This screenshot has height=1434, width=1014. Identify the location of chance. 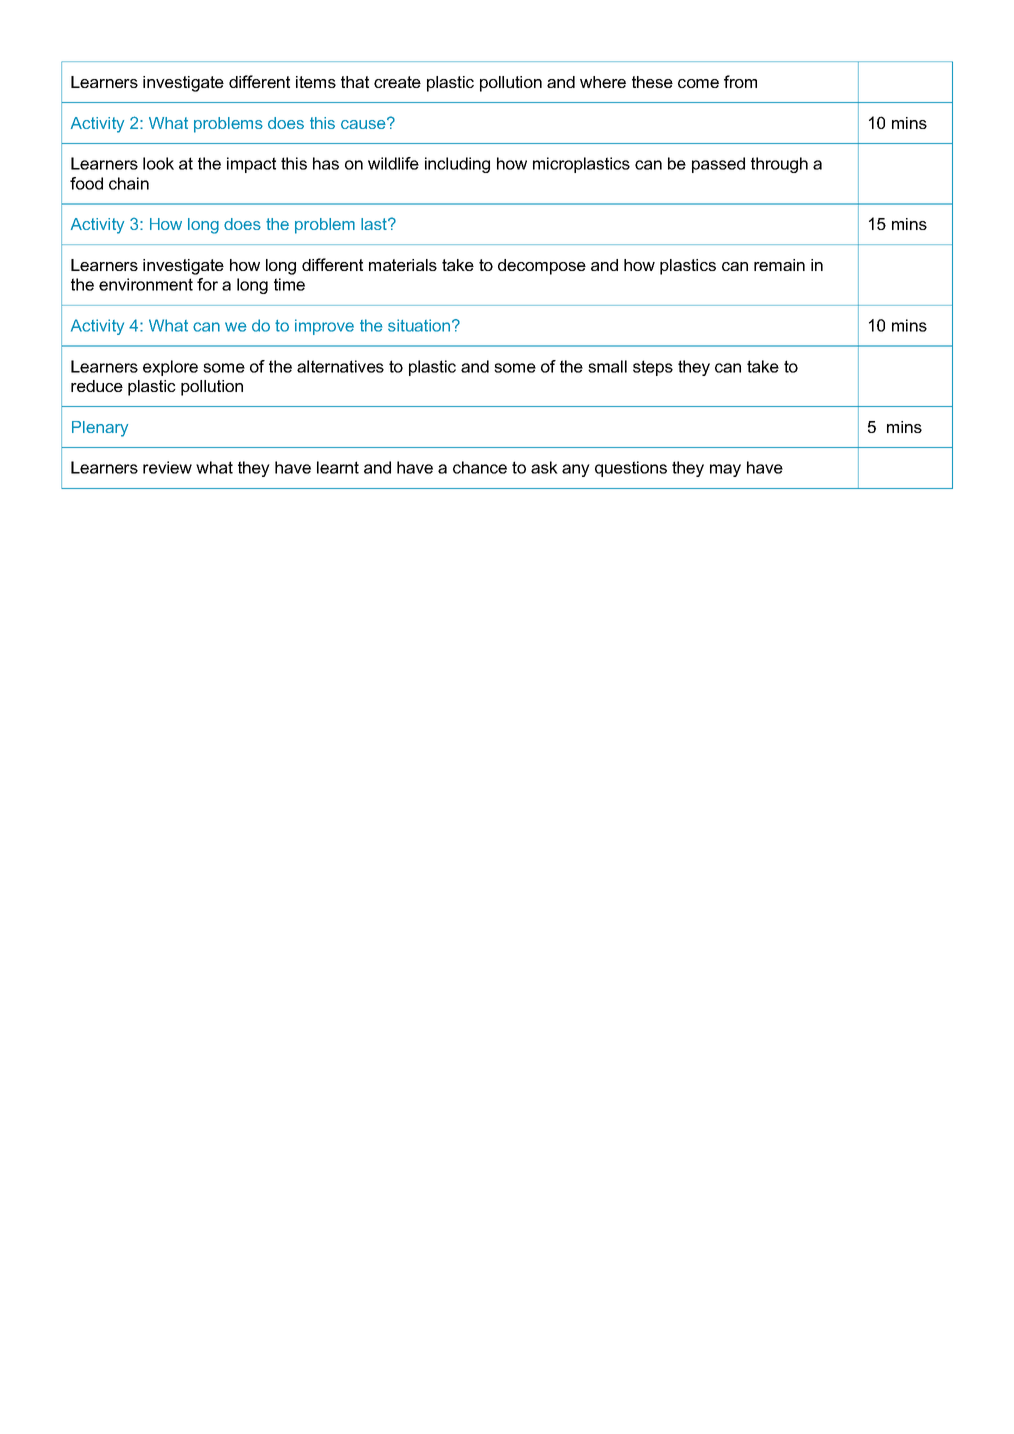
(480, 467).
